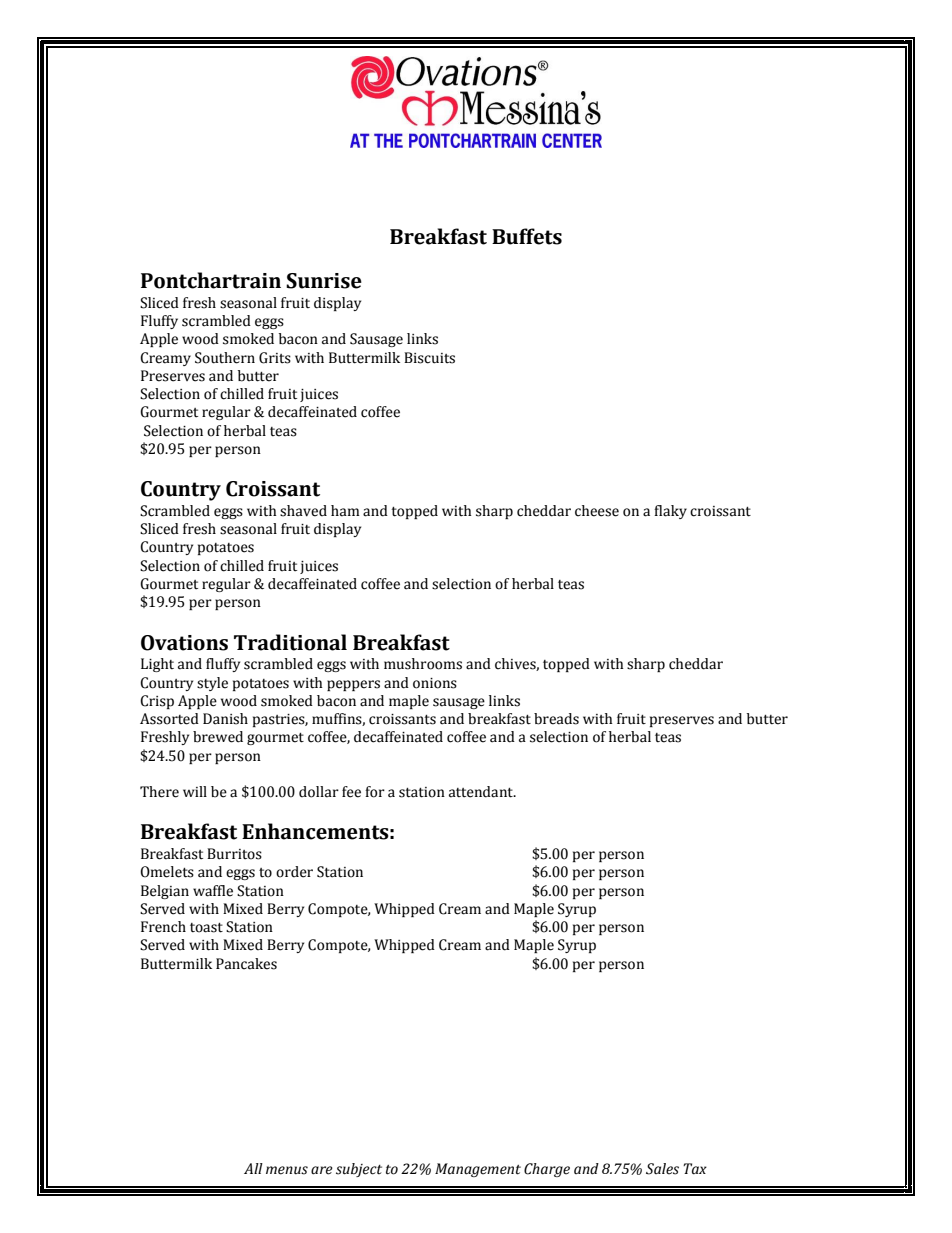  Describe the element at coordinates (211, 280) in the page. I see `Pontchartrain` at that location.
